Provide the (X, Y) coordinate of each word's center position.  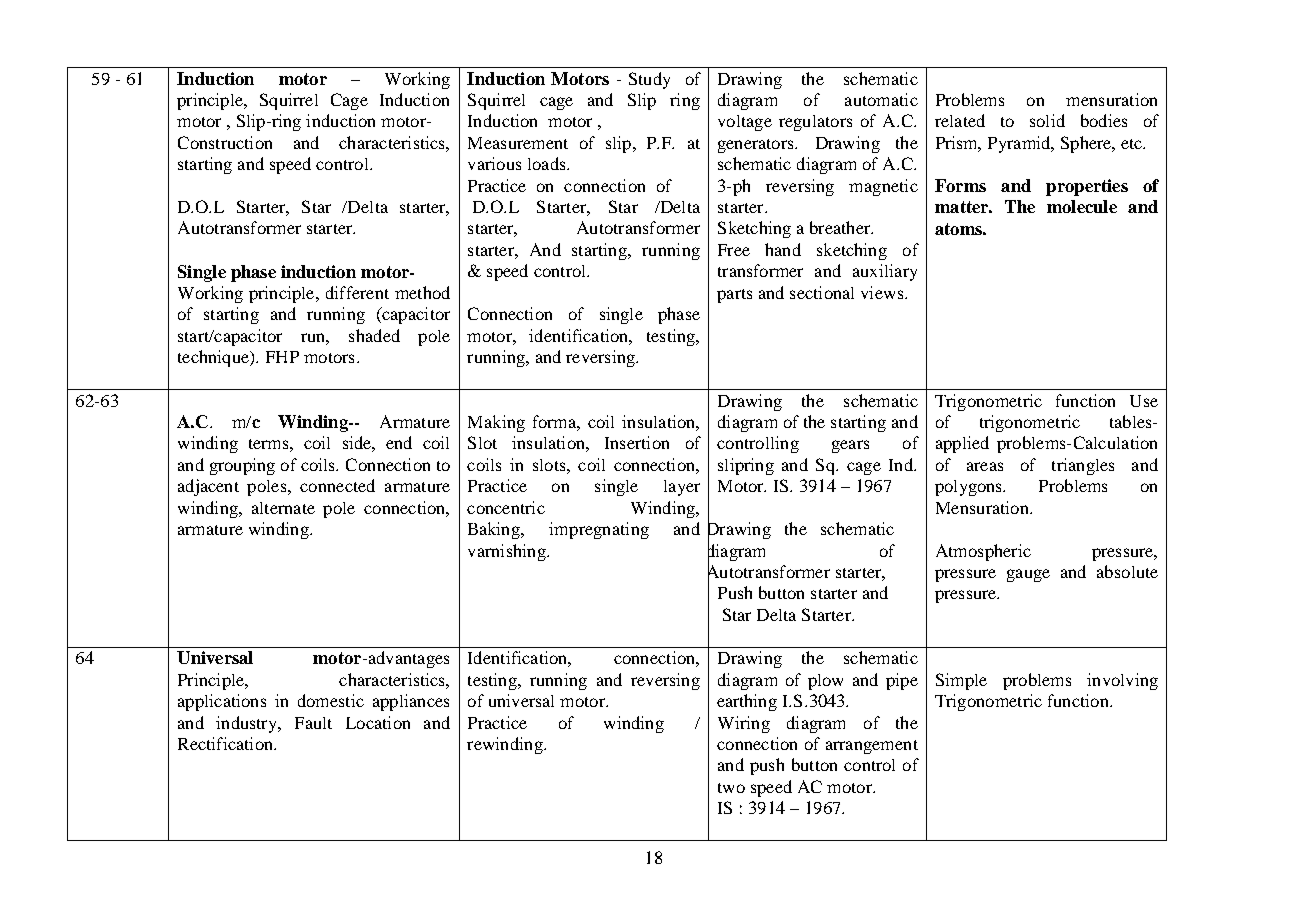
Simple (961, 681)
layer (682, 488)
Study (649, 80)
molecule (1082, 206)
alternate (283, 508)
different (357, 292)
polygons (970, 488)
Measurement (518, 143)
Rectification (226, 743)
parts (734, 296)
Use (1144, 401)
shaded (374, 335)
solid (1047, 120)
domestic (331, 700)
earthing (747, 702)
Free (734, 250)
